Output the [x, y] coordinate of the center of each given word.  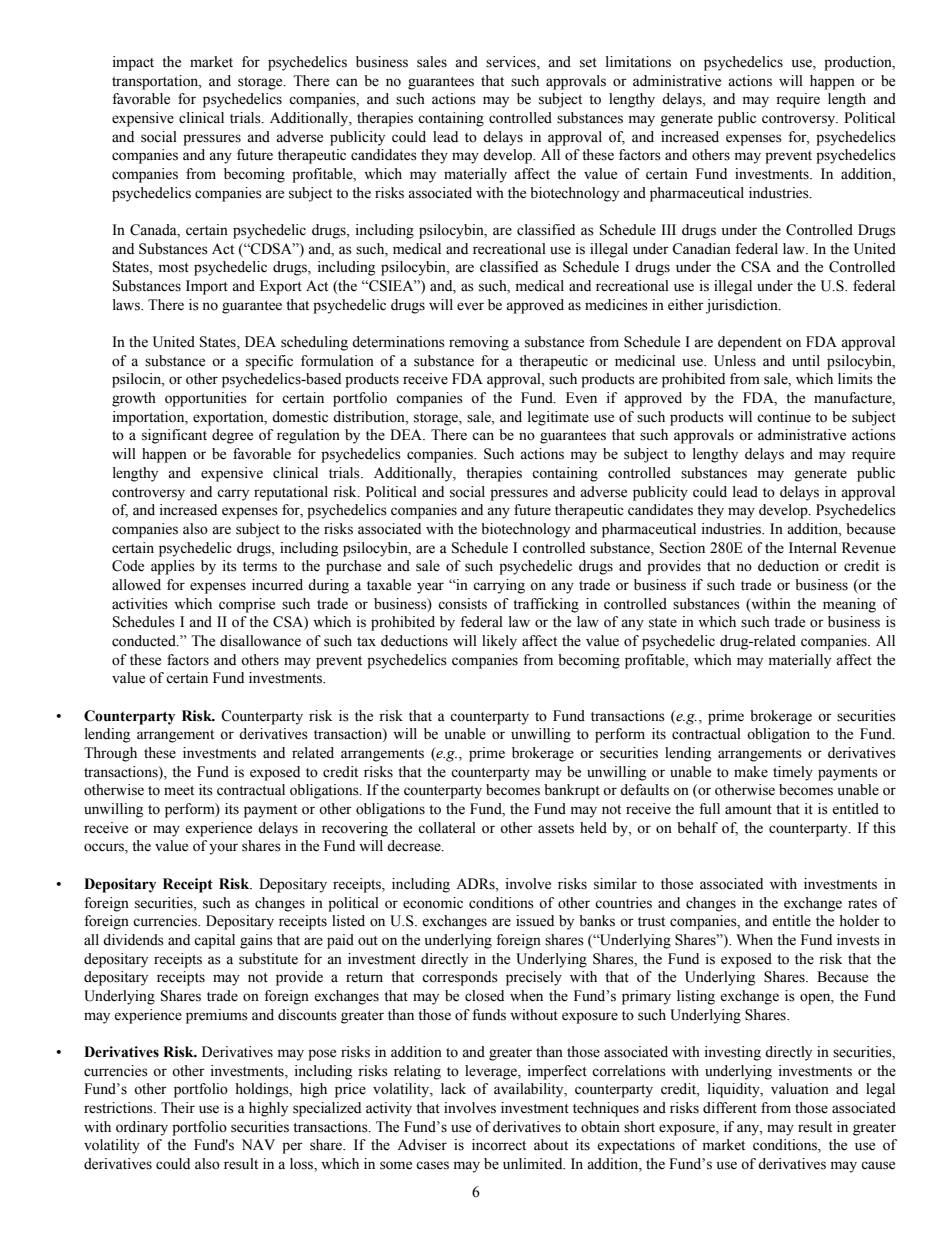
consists [462, 604]
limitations [638, 62]
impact [133, 63]
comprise [247, 605]
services [512, 63]
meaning [849, 605]
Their [178, 1108]
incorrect [499, 1145]
